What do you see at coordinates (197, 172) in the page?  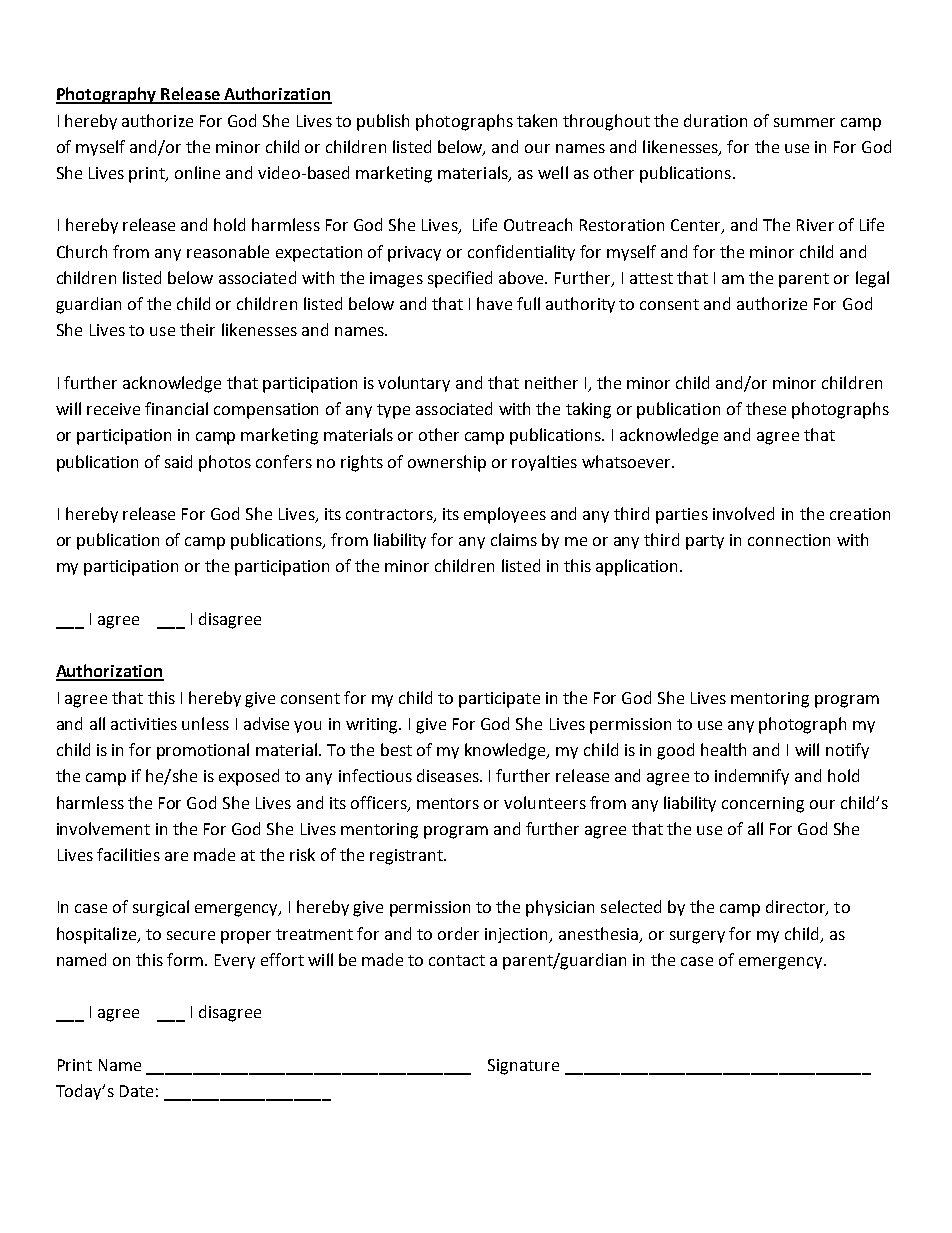 I see `online` at bounding box center [197, 172].
